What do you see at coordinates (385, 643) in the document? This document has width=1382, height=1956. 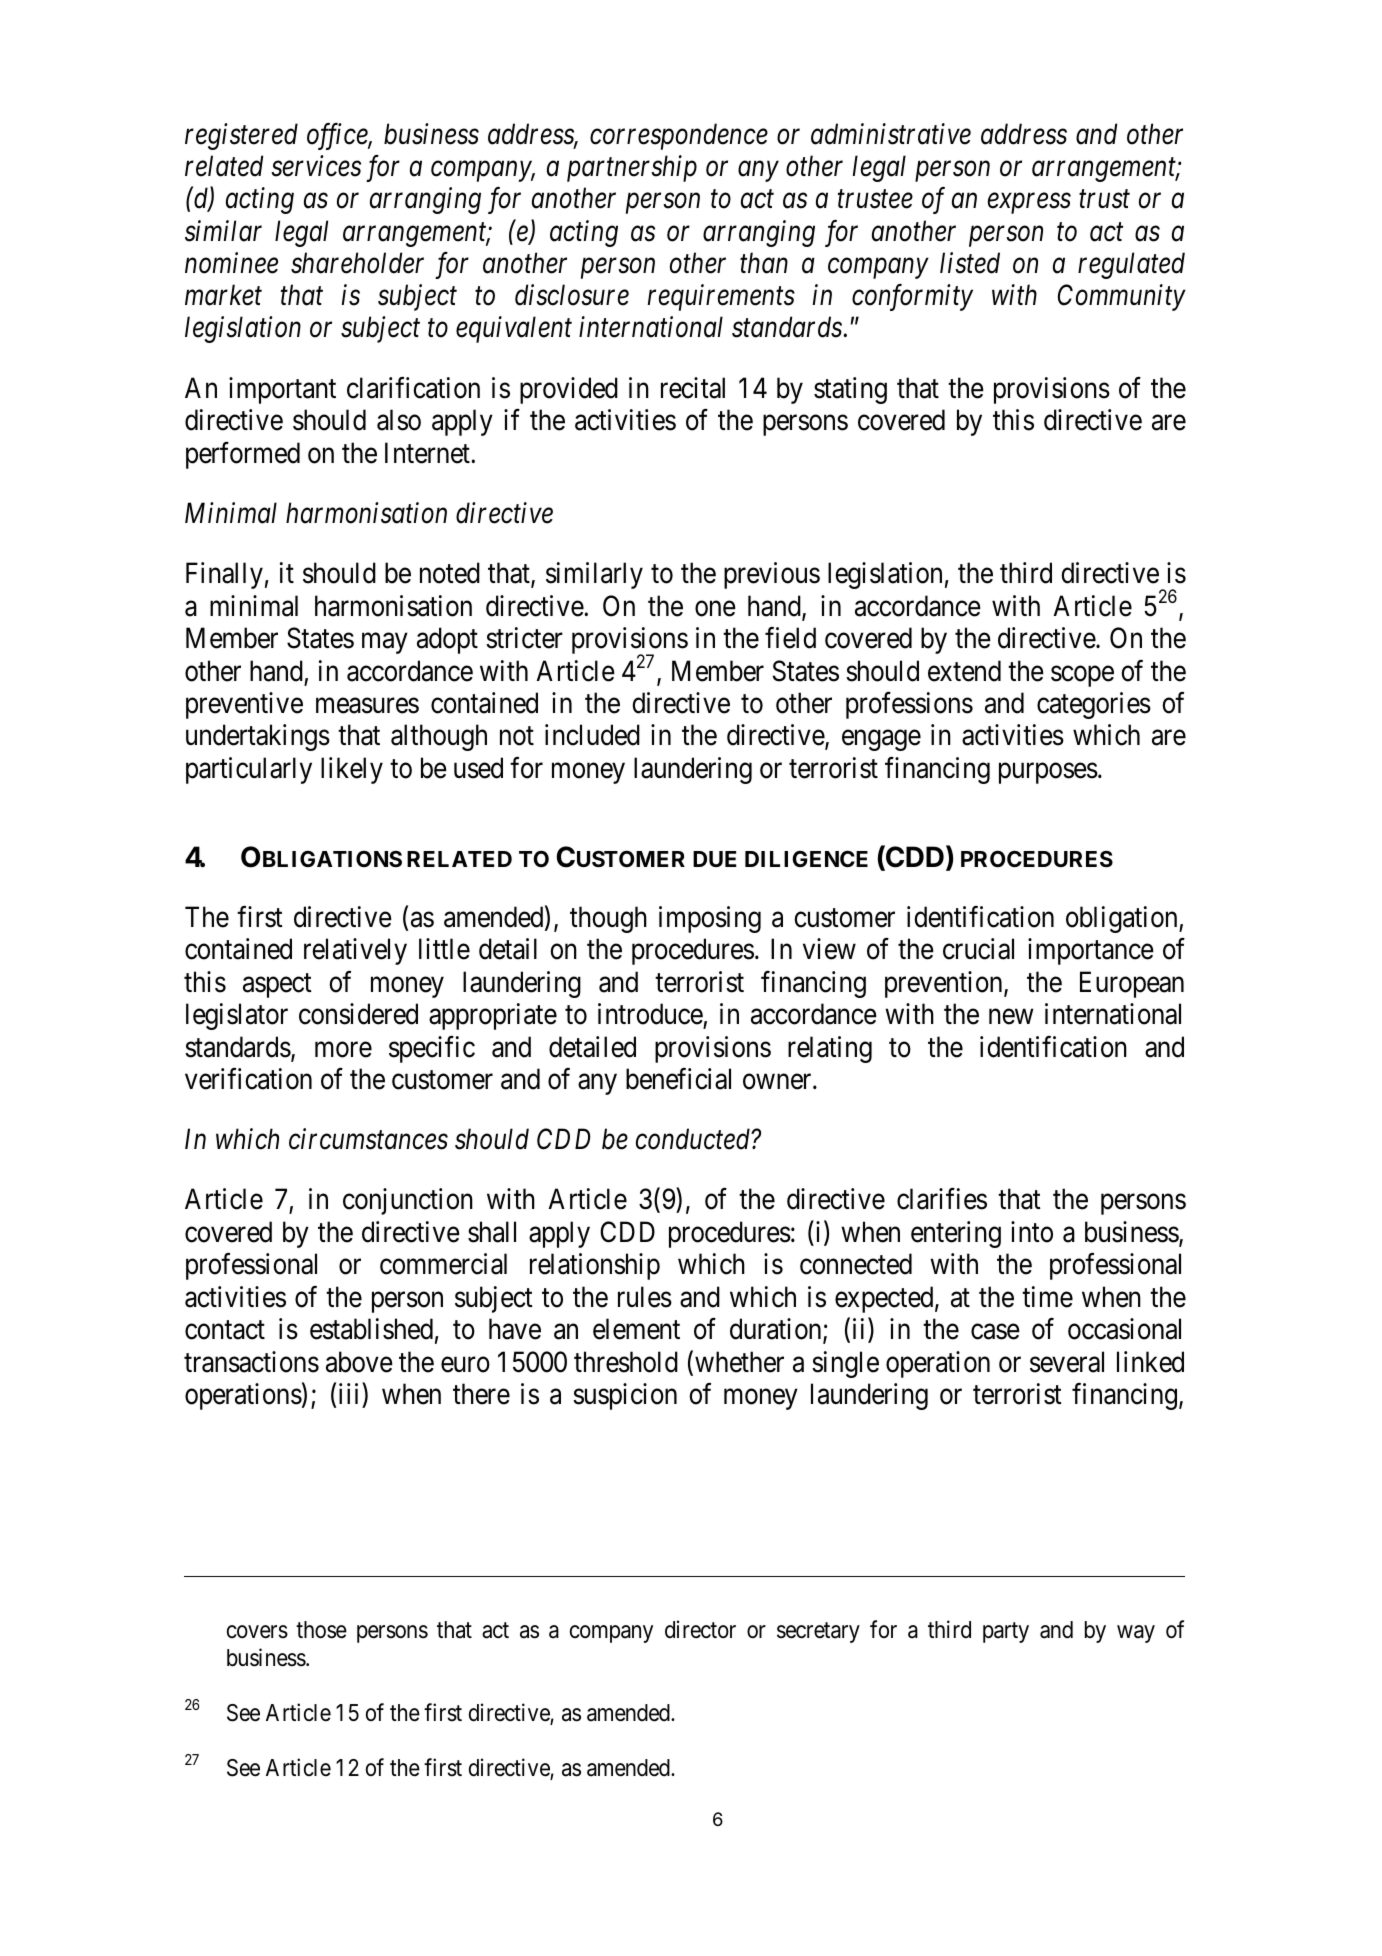 I see `may` at bounding box center [385, 643].
